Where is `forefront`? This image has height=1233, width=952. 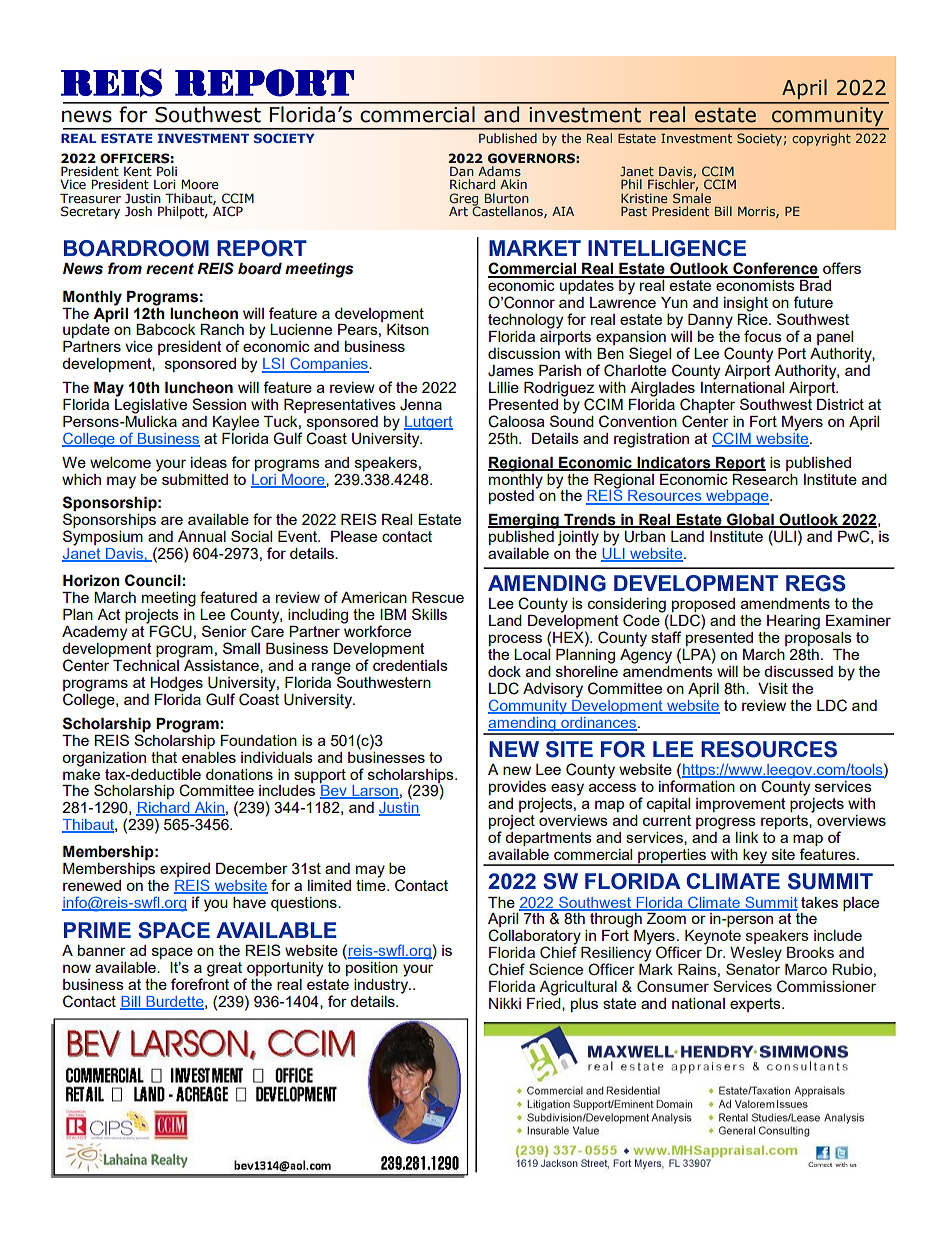 forefront is located at coordinates (200, 983).
